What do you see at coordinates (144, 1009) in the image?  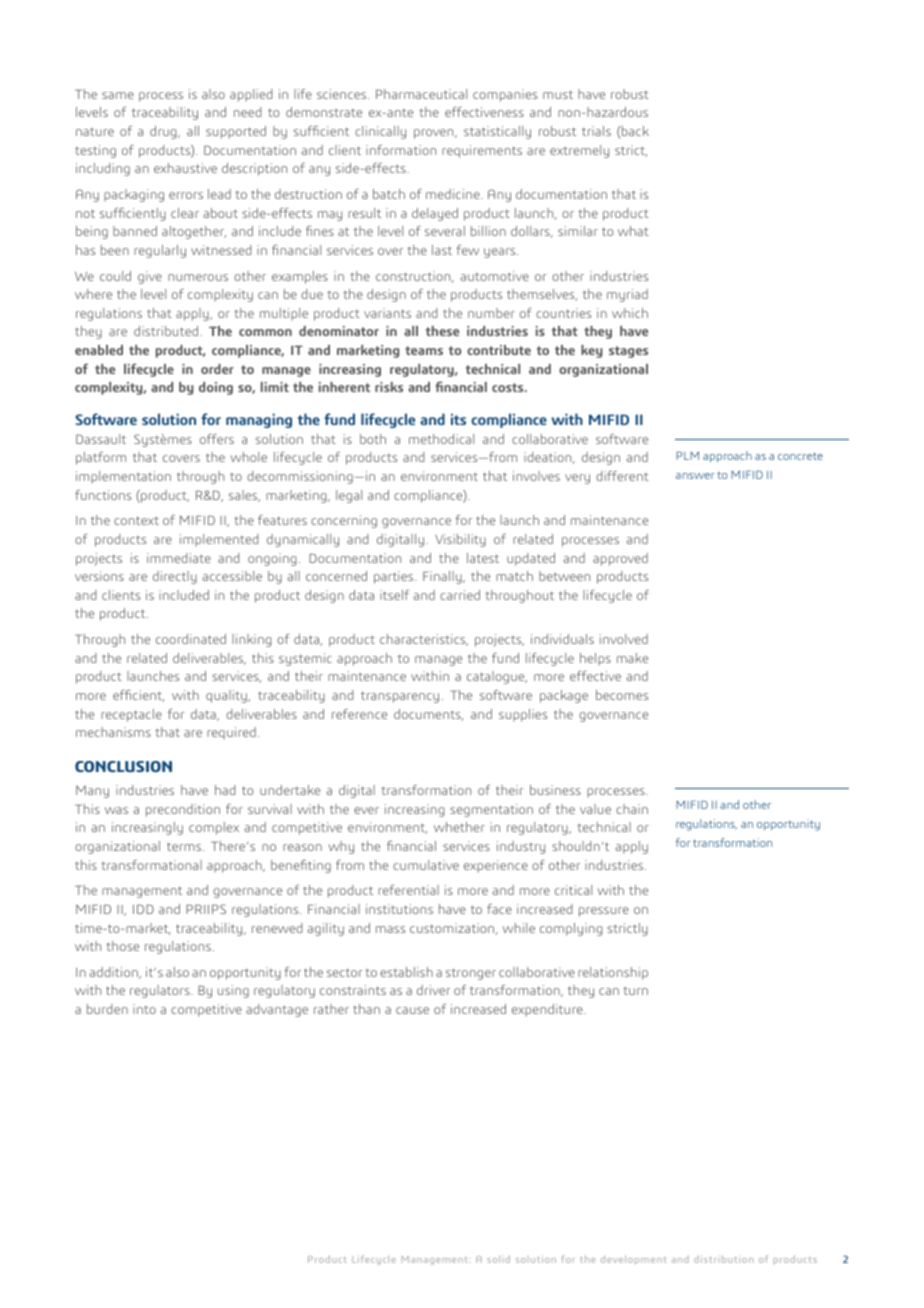 I see `into` at bounding box center [144, 1009].
